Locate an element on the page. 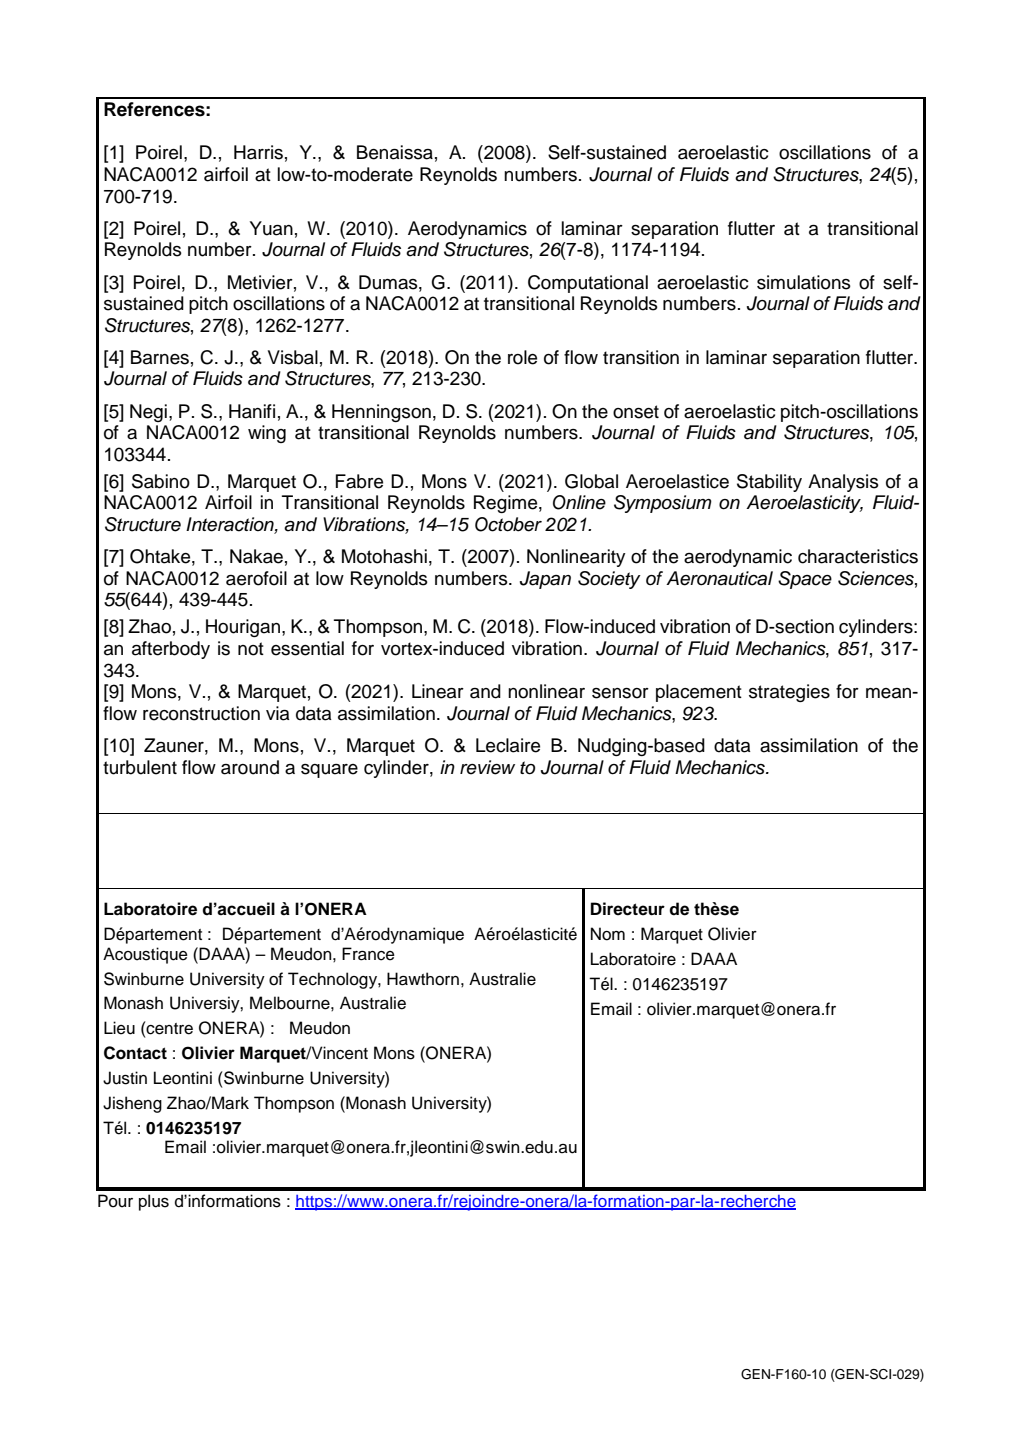 The image size is (1021, 1444). Directeur is located at coordinates (628, 909).
